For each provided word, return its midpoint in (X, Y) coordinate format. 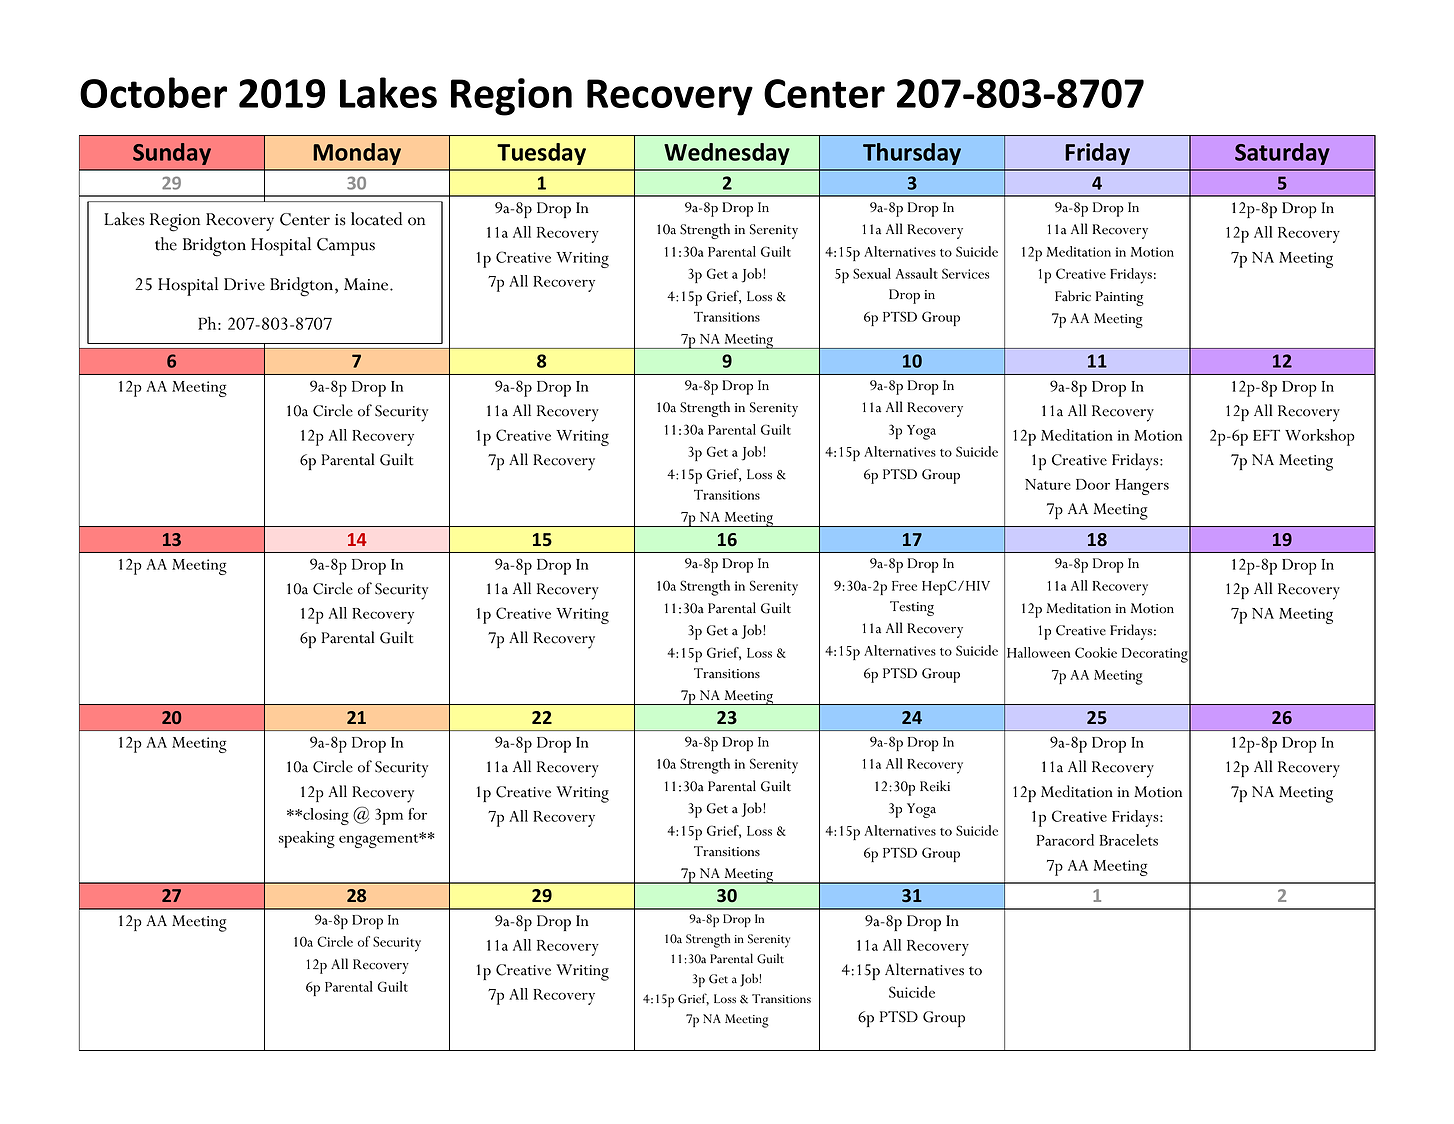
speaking (307, 839)
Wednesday (727, 154)
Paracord (1065, 840)
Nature (1048, 484)
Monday (357, 154)
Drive (244, 284)
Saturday (1282, 154)
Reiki (935, 786)
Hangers (1142, 487)
